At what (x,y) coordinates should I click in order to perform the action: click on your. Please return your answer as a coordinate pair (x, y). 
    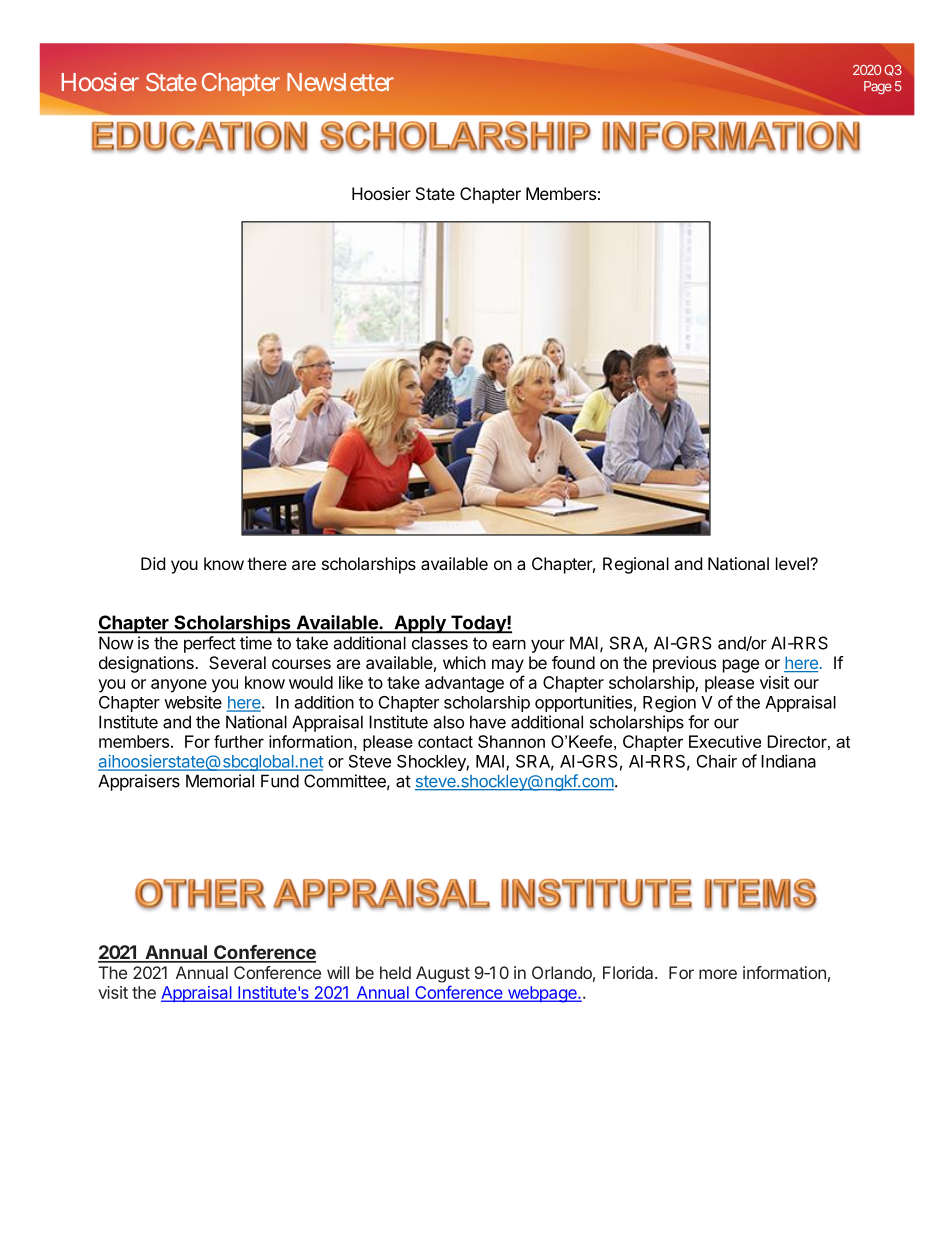
    Looking at the image, I should click on (548, 646).
